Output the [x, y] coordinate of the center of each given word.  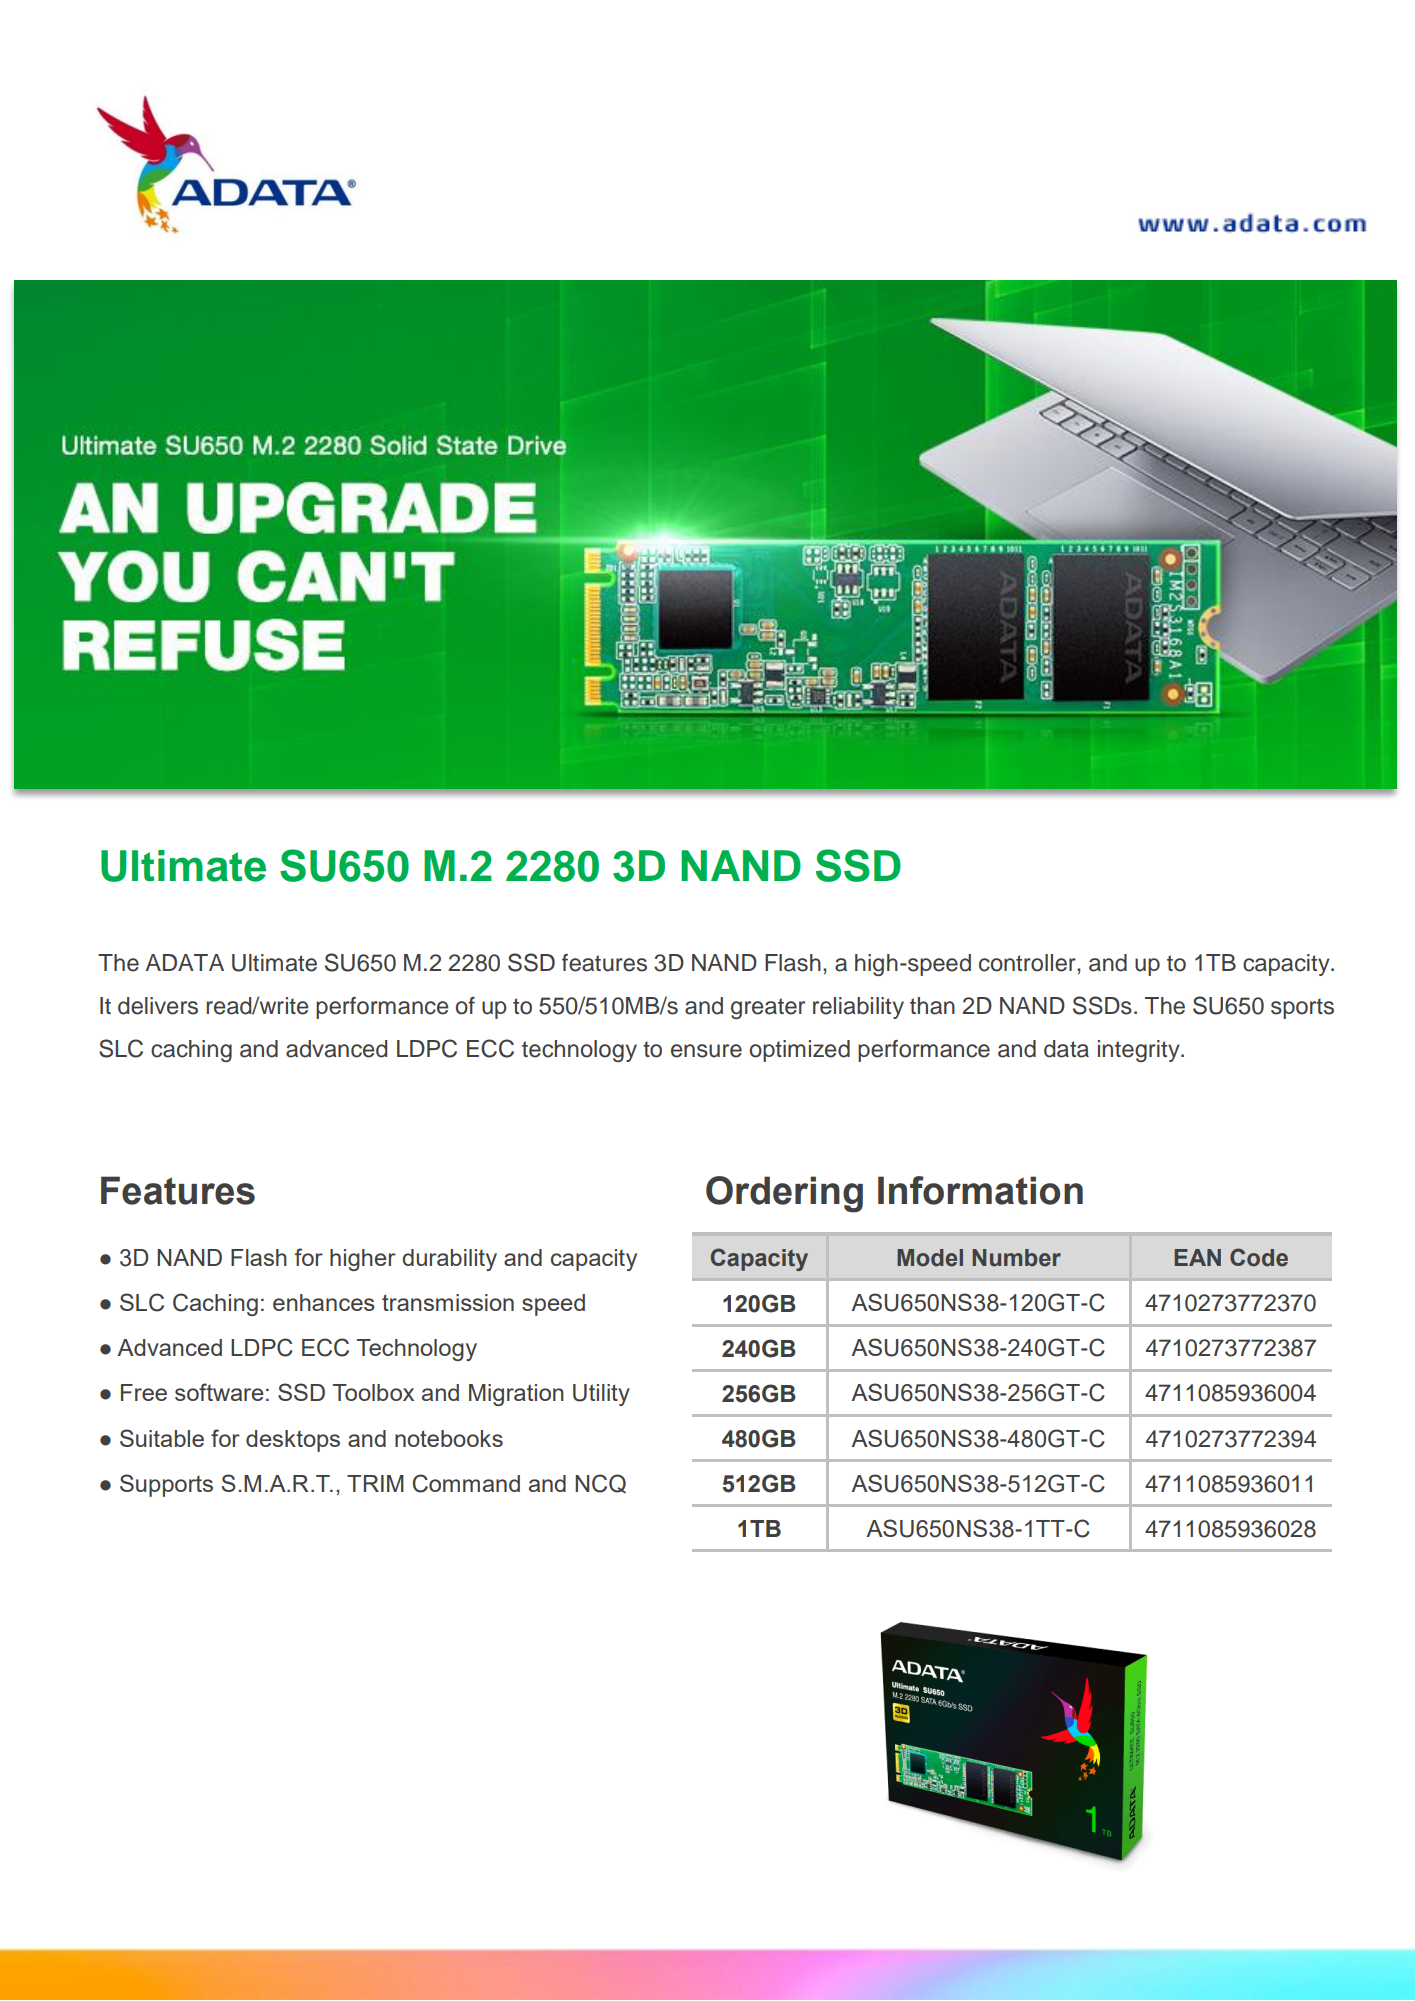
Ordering [784, 1194]
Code [1259, 1257]
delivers [158, 1006]
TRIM [375, 1483]
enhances [324, 1302]
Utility [601, 1395]
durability [449, 1260]
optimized [800, 1051]
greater [768, 1008]
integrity [1140, 1051]
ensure [706, 1051]
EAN [1197, 1257]
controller [1028, 963]
